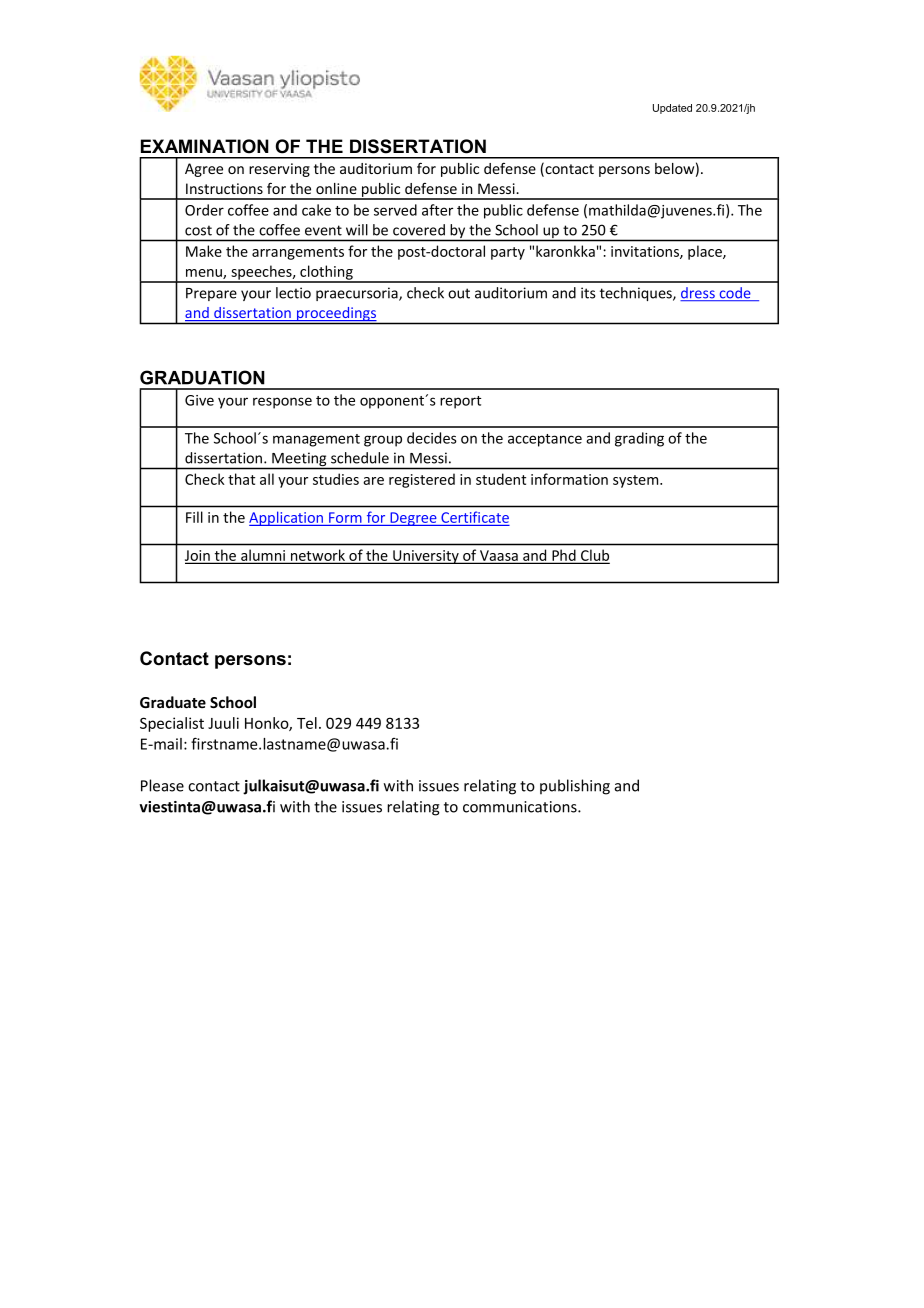 Image resolution: width=924 pixels, height=1308 pixels. I want to click on report, so click(460, 402).
